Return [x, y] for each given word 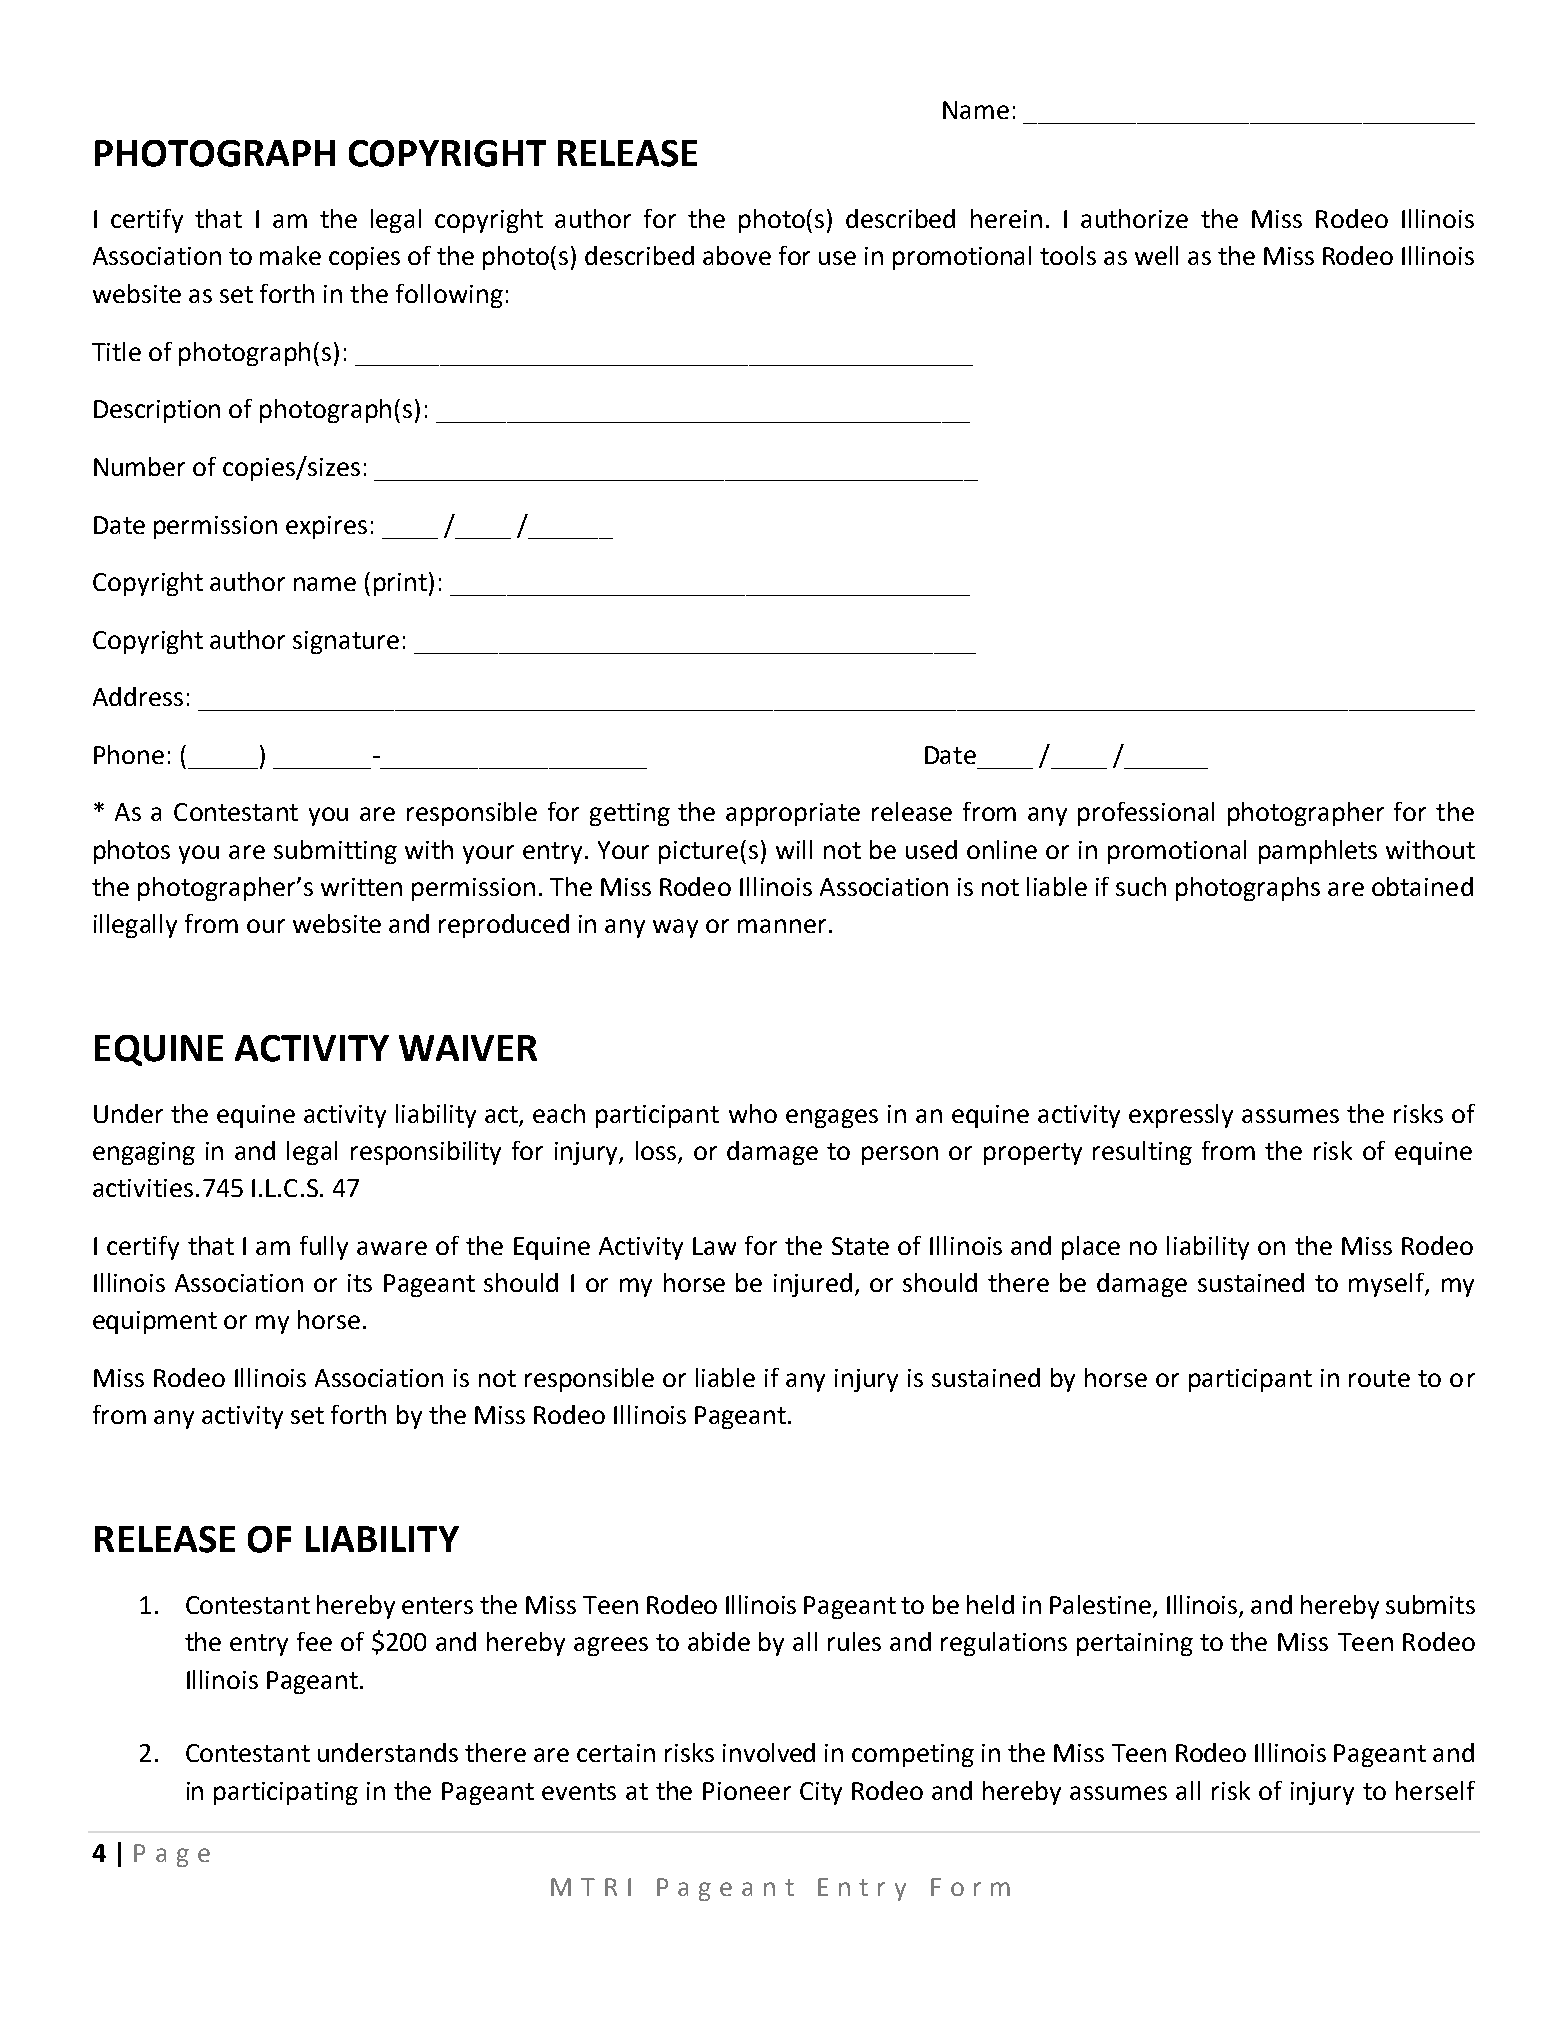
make [290, 255]
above [737, 255]
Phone [129, 754]
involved [769, 1752]
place [1091, 1248]
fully [324, 1248]
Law [714, 1246]
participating [286, 1793]
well [1156, 255]
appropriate [793, 814]
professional [1146, 814]
